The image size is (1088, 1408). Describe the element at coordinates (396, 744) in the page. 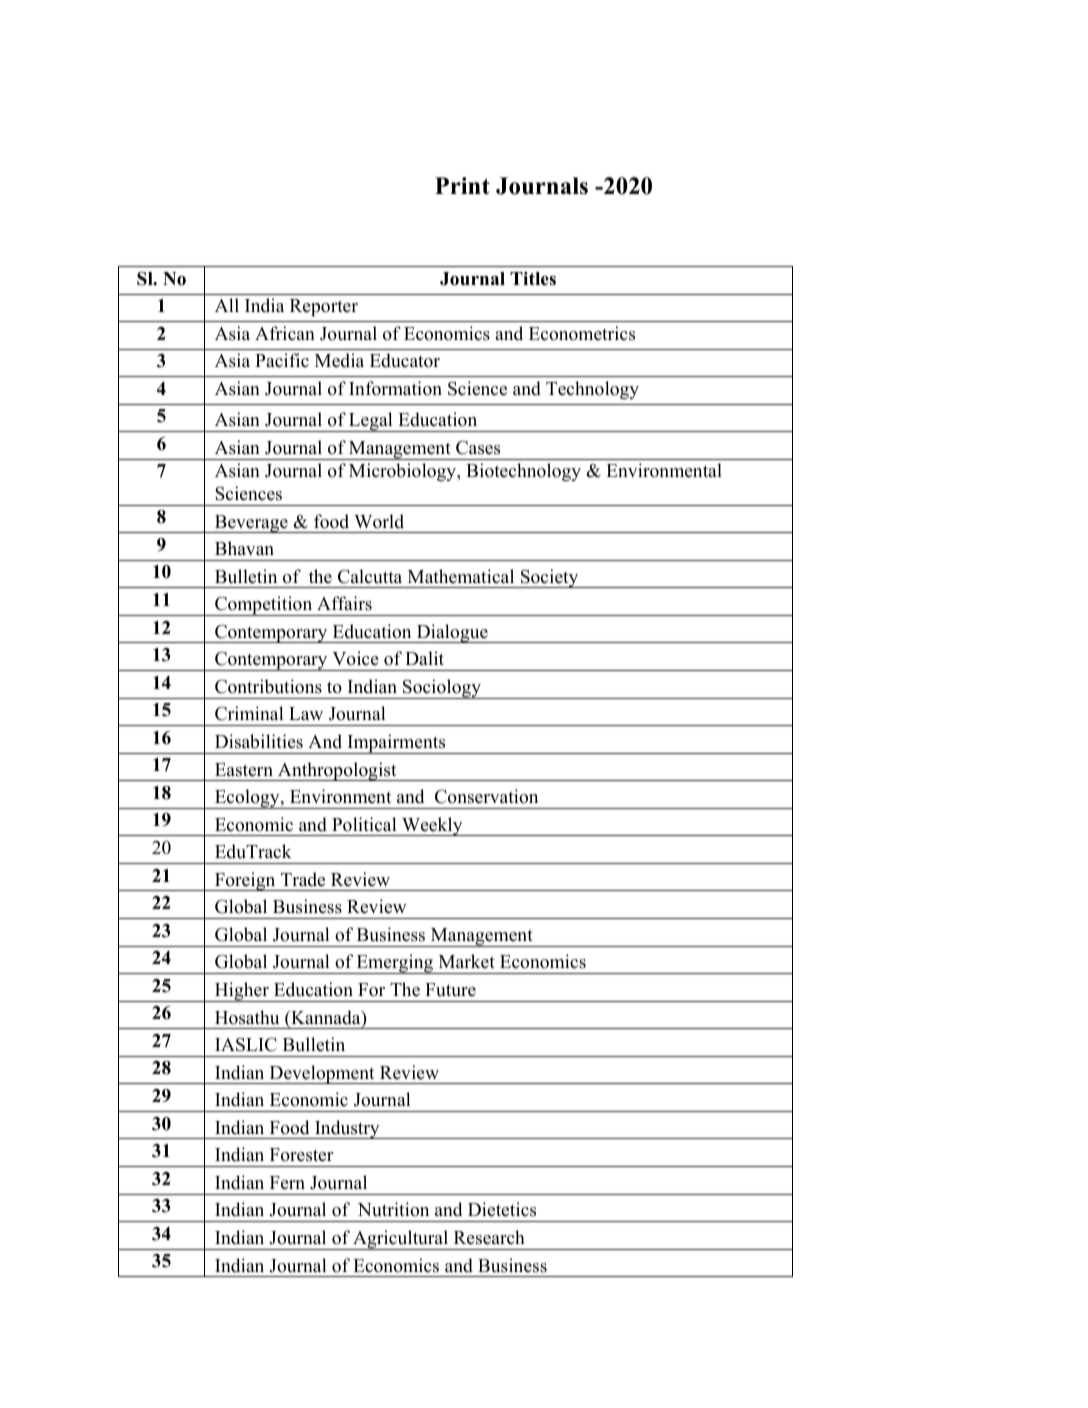

I see `Impairments` at that location.
